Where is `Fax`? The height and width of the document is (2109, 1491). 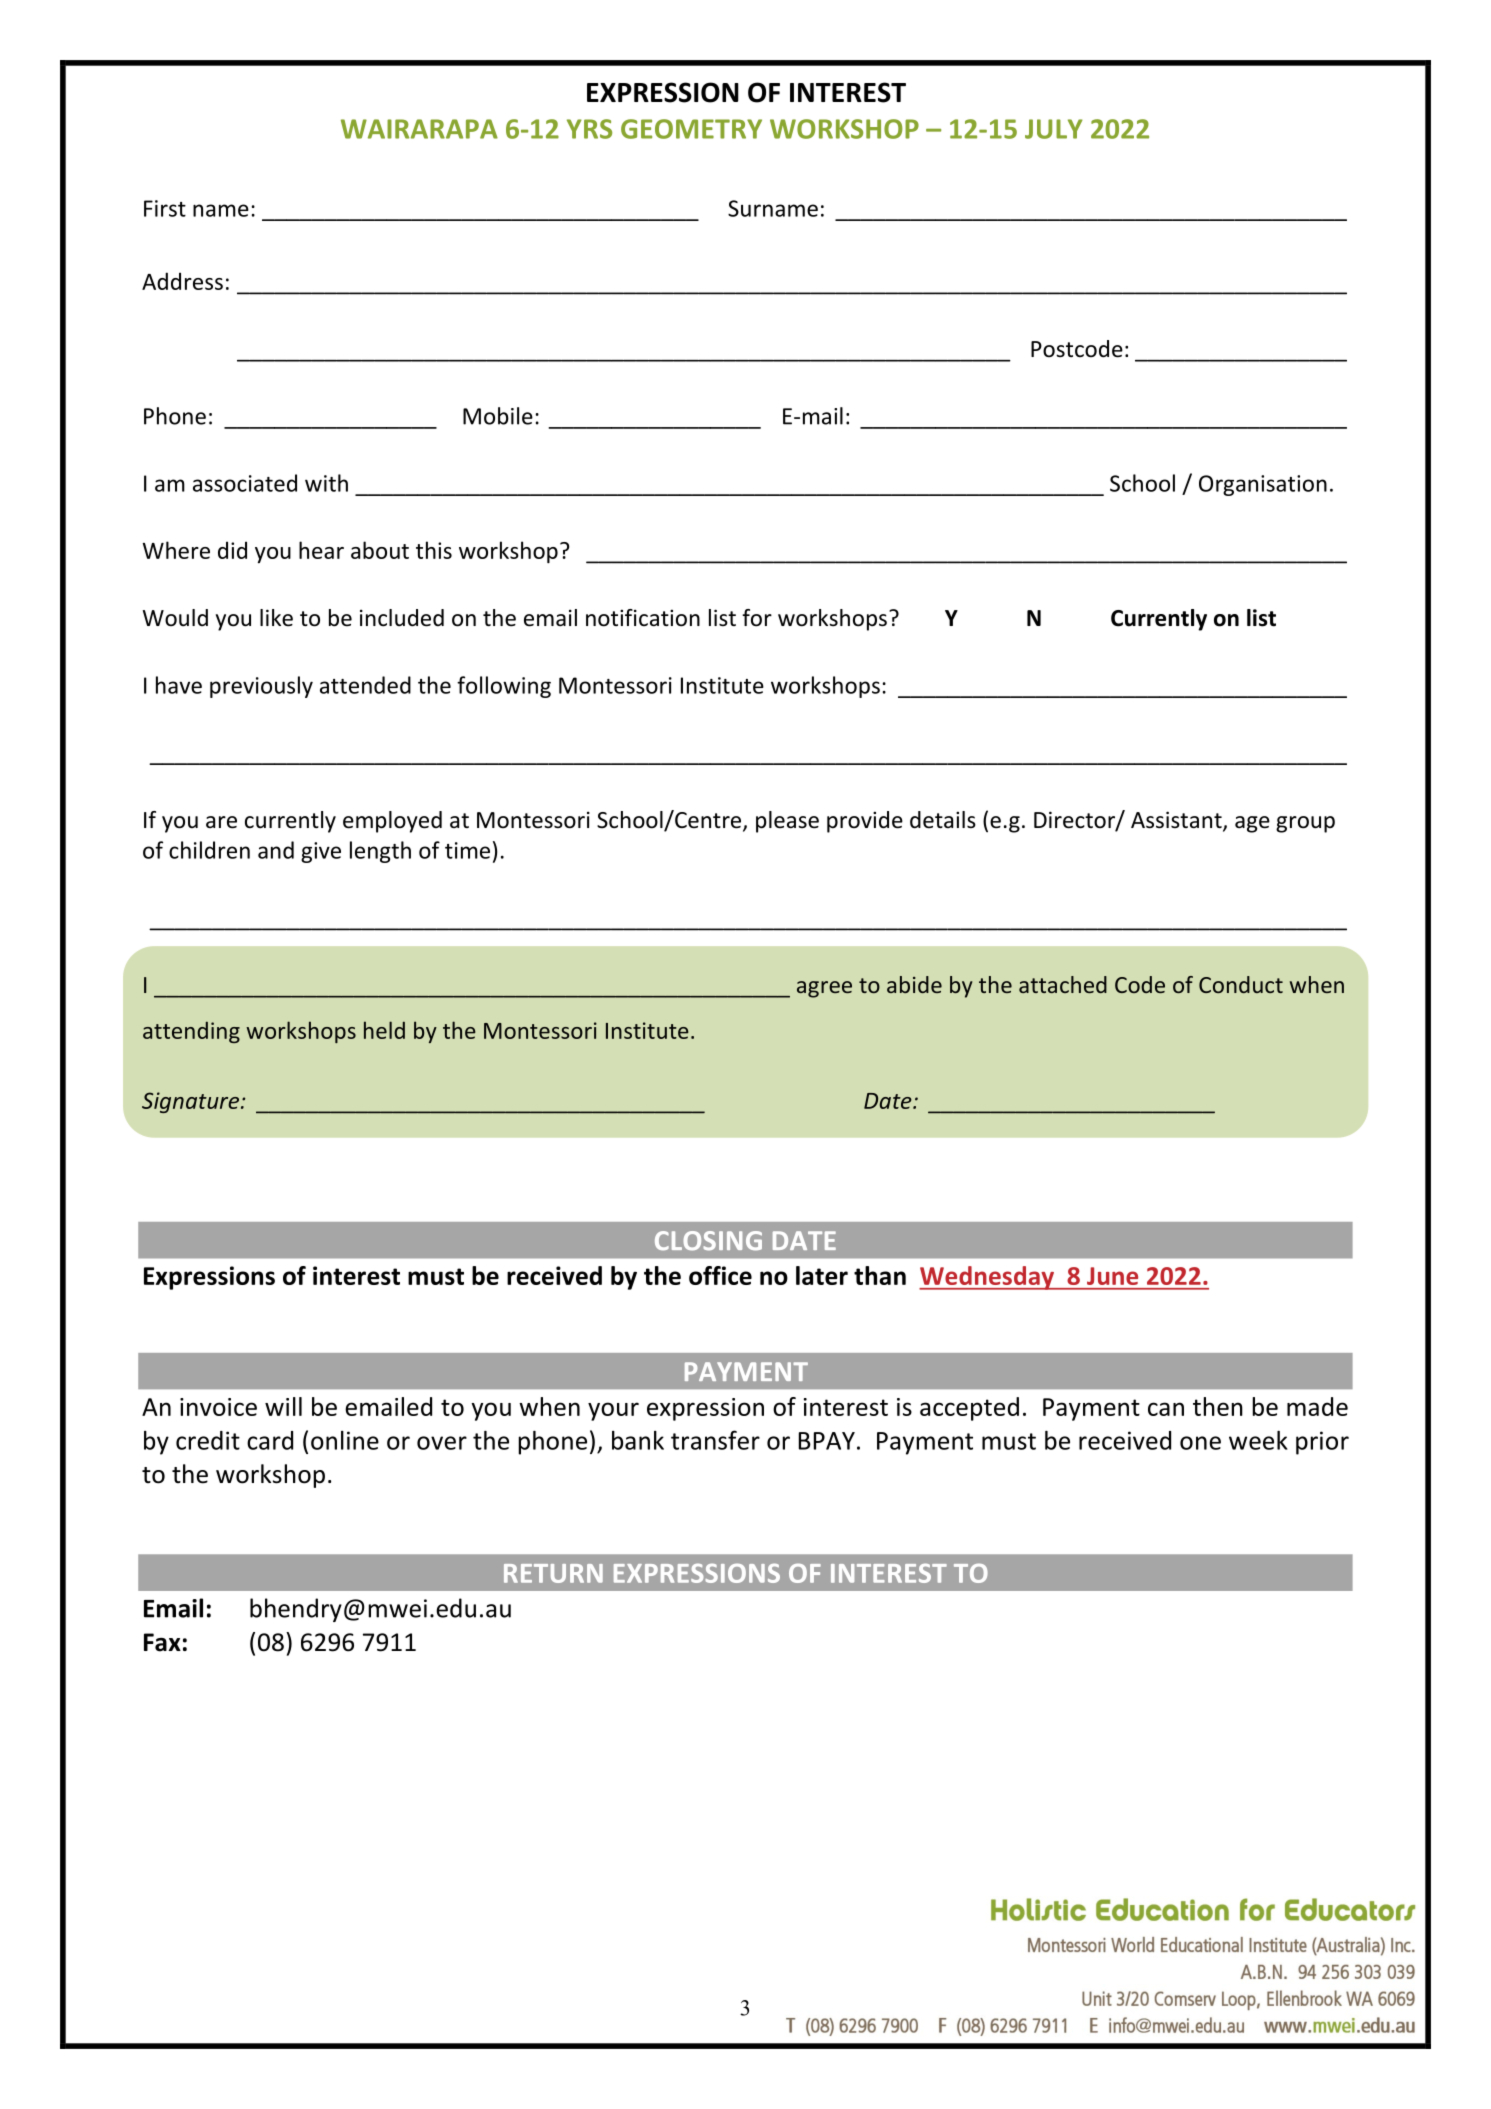 Fax is located at coordinates (162, 1642).
